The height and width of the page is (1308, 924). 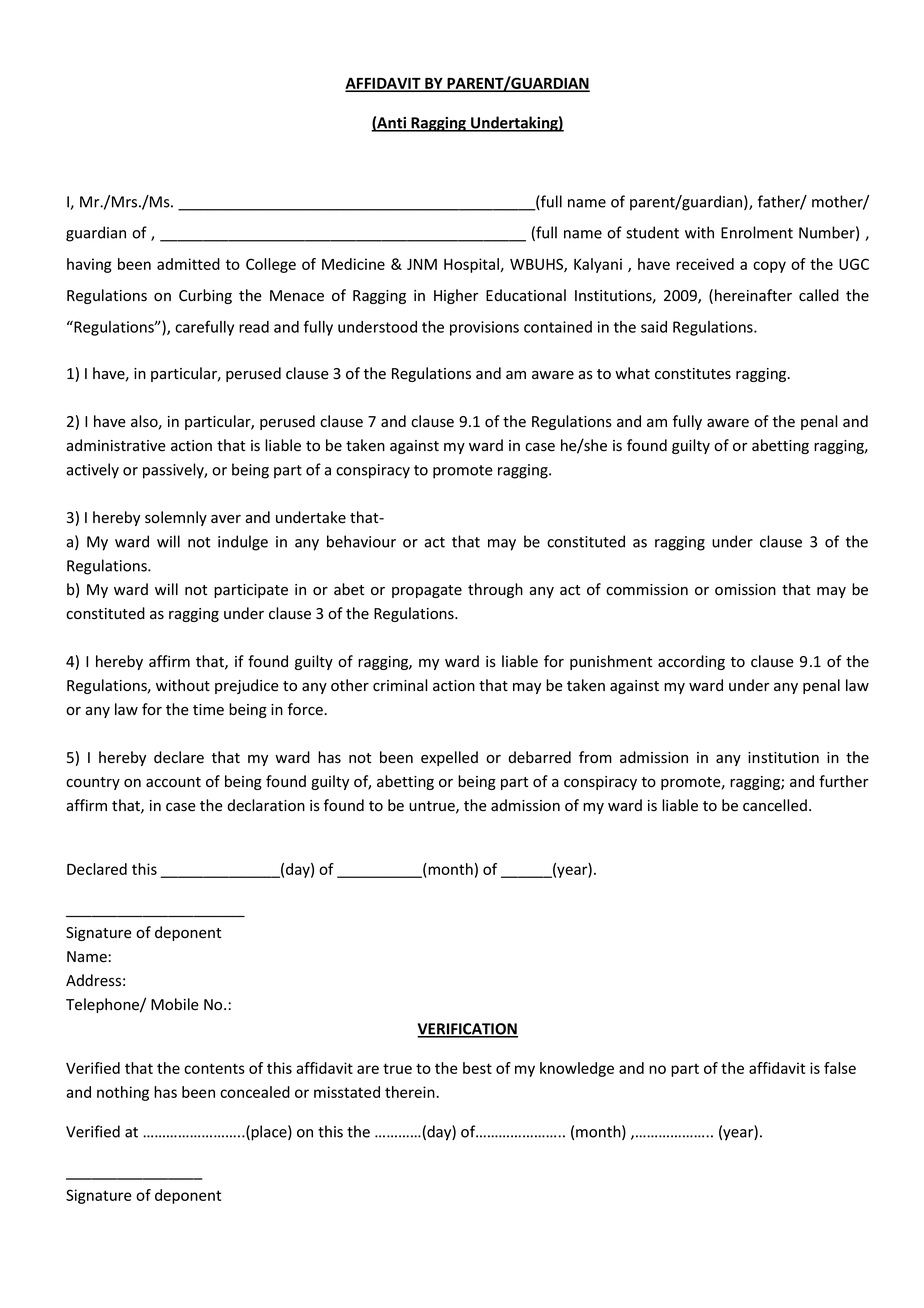 I want to click on best, so click(x=477, y=1068).
